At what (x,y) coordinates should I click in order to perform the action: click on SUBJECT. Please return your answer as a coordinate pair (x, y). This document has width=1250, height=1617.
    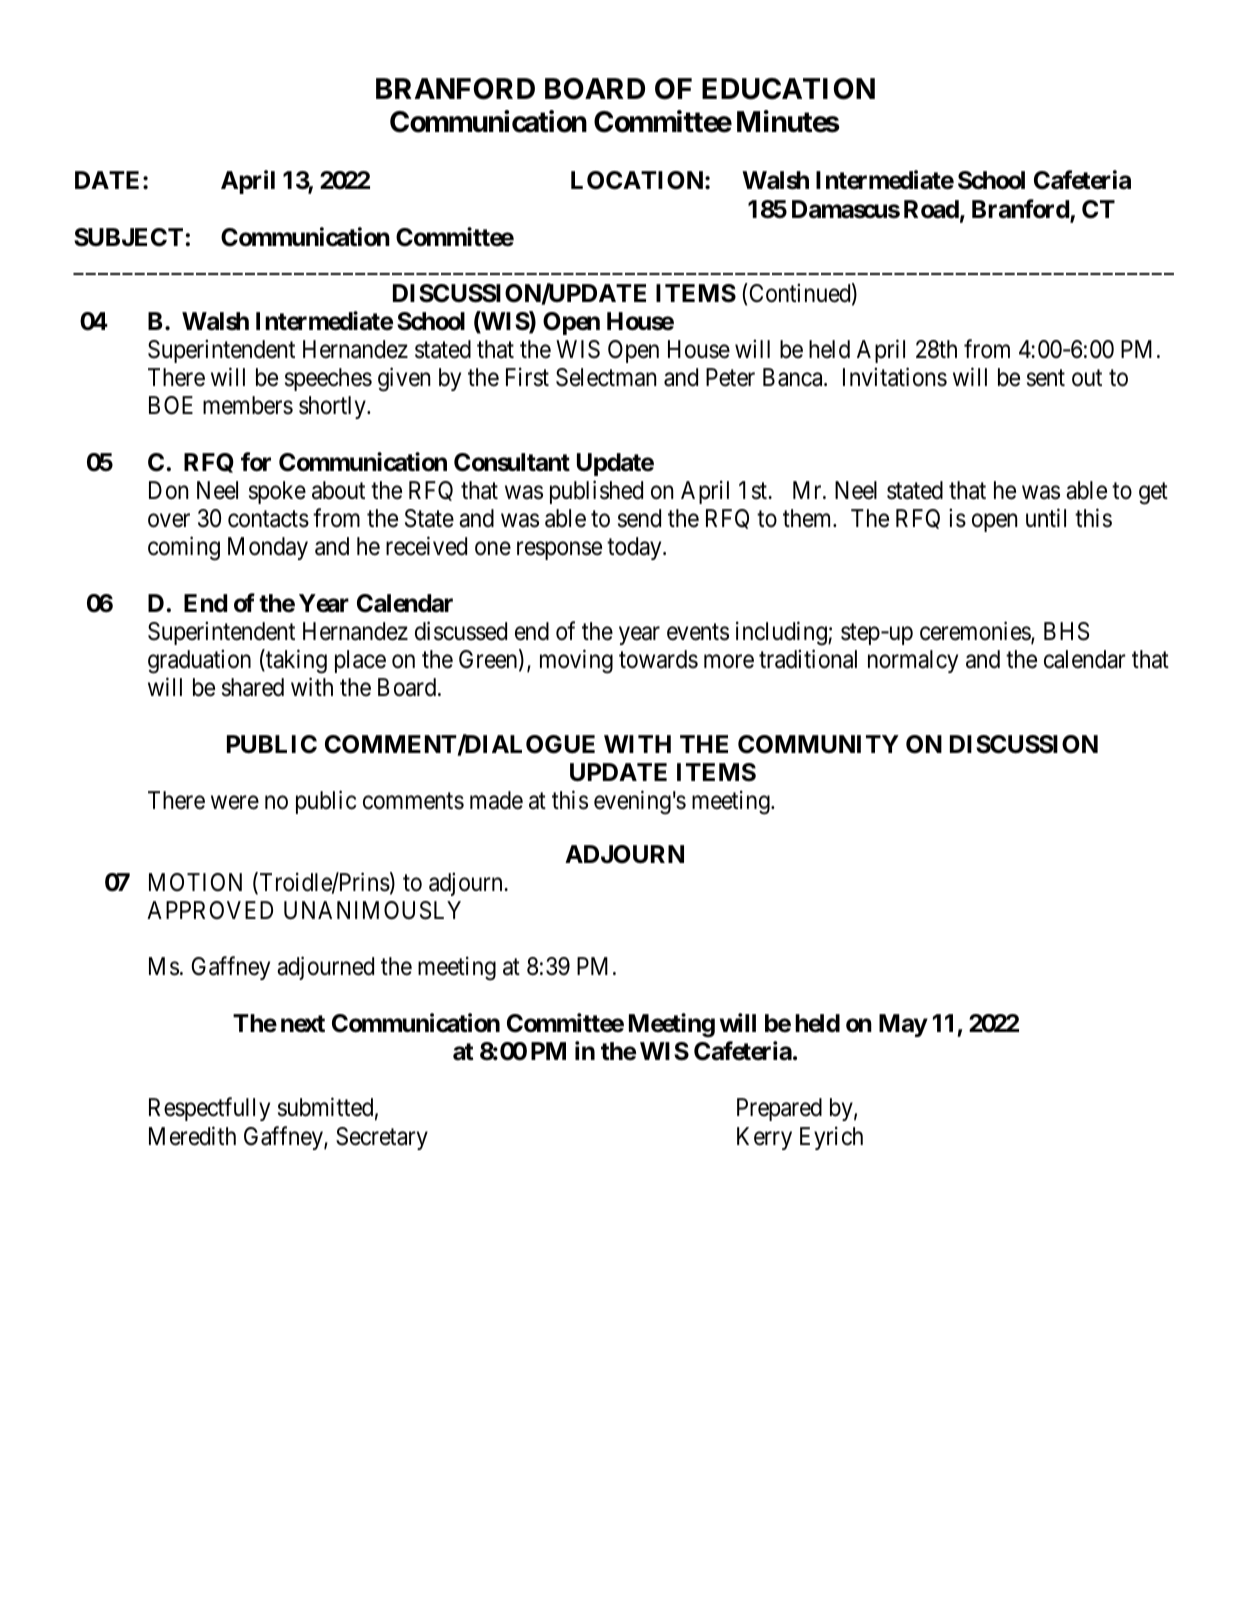
    Looking at the image, I should click on (128, 237).
